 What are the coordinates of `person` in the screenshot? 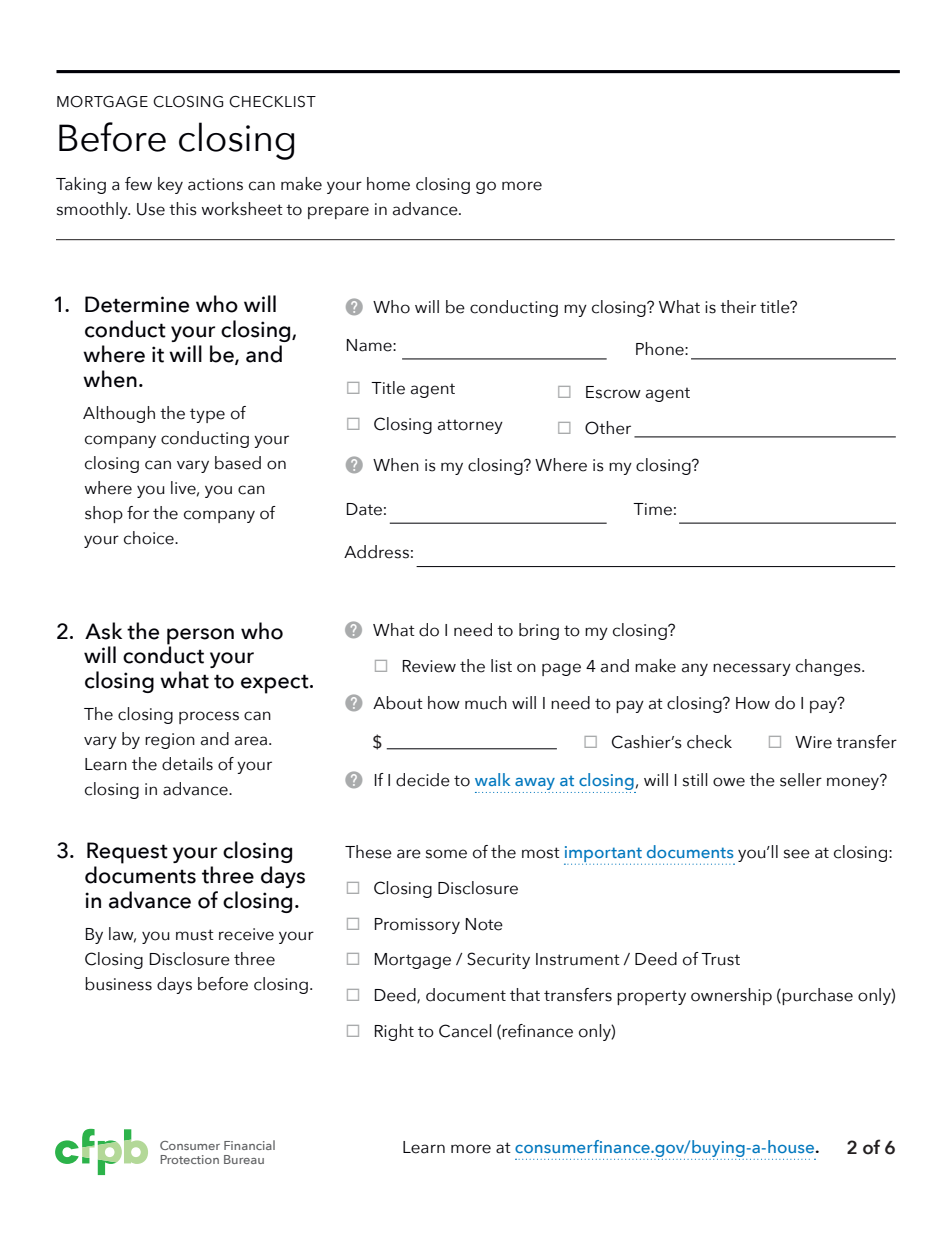 It's located at (200, 636).
